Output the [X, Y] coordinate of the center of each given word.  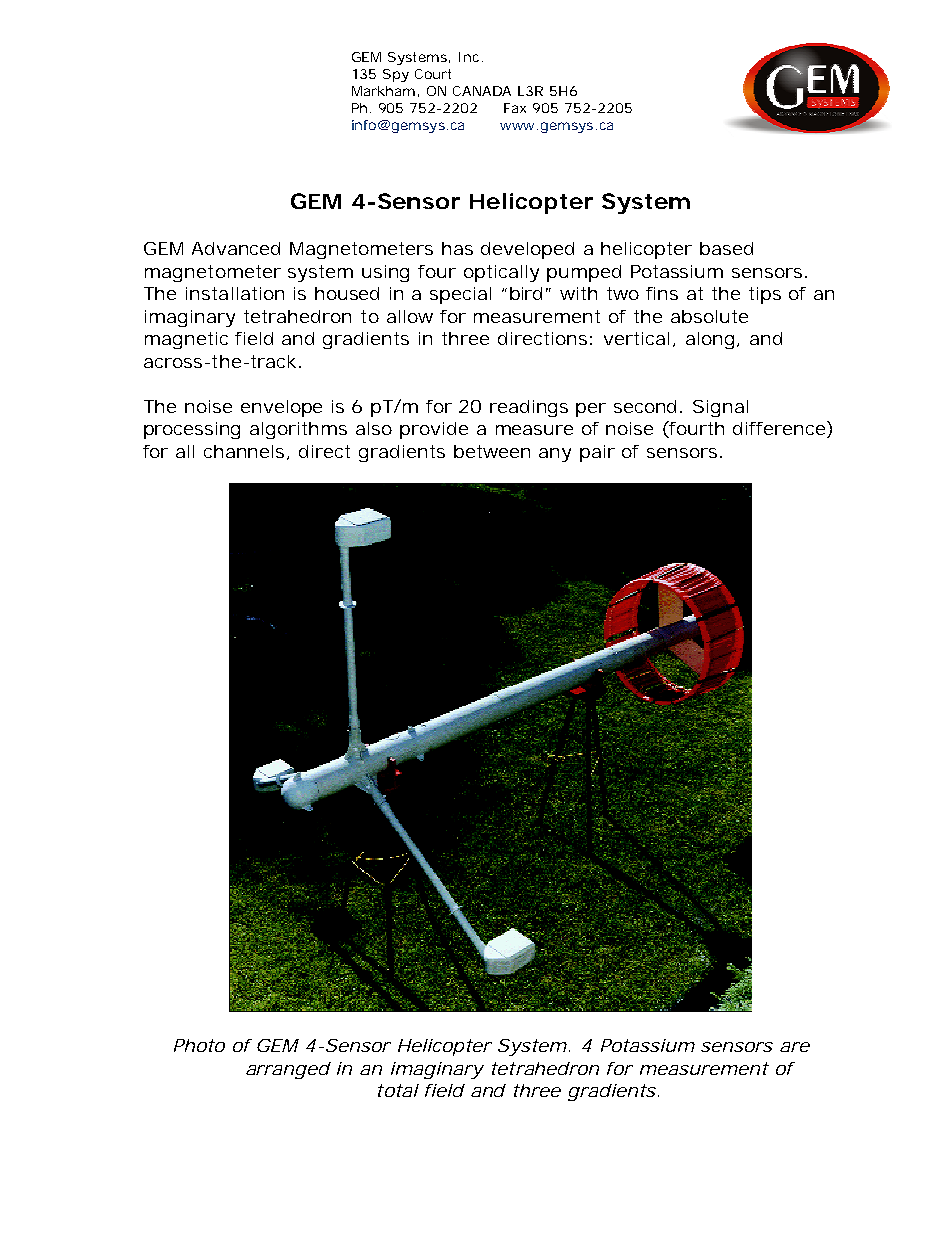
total [398, 1090]
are [795, 1047]
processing [192, 430]
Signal [720, 408]
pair [597, 453]
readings [529, 408]
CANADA [482, 91]
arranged [288, 1070]
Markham [383, 91]
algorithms [298, 430]
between [492, 451]
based [726, 248]
